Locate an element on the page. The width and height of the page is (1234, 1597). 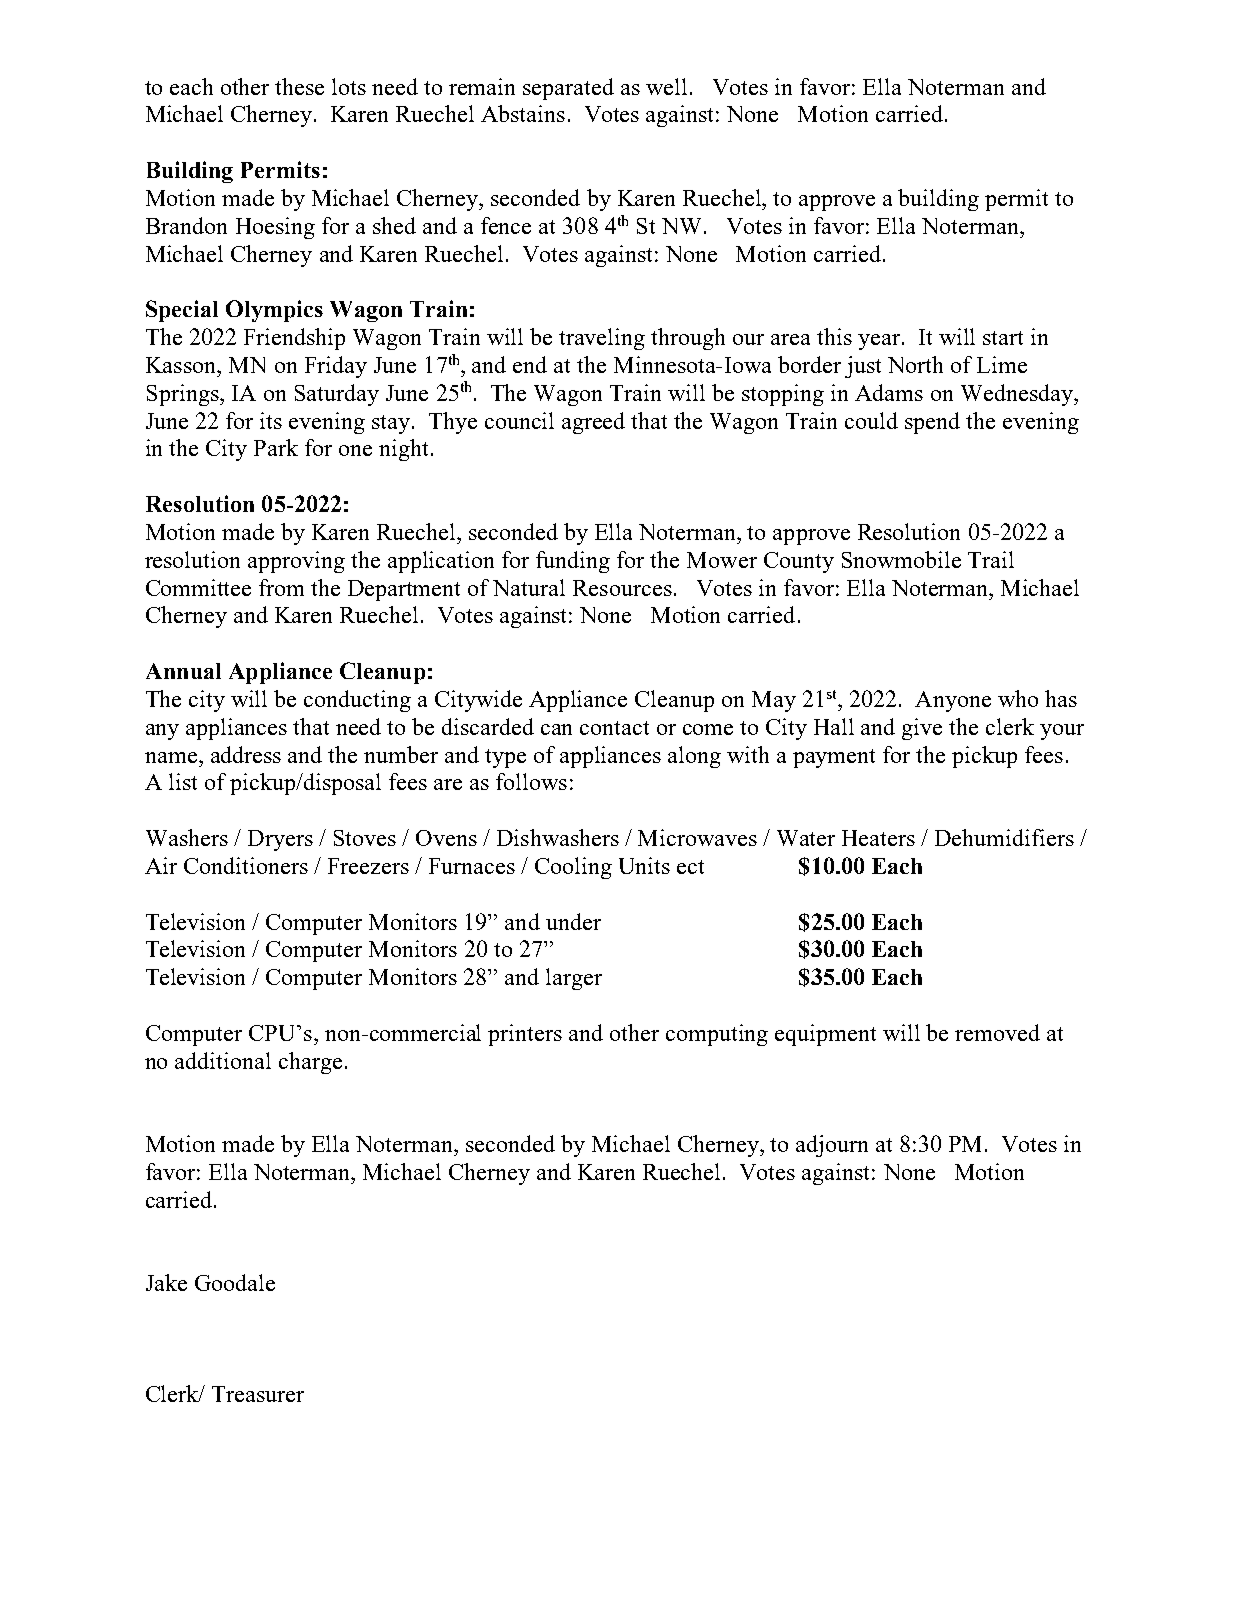
Treasurer is located at coordinates (258, 1394).
